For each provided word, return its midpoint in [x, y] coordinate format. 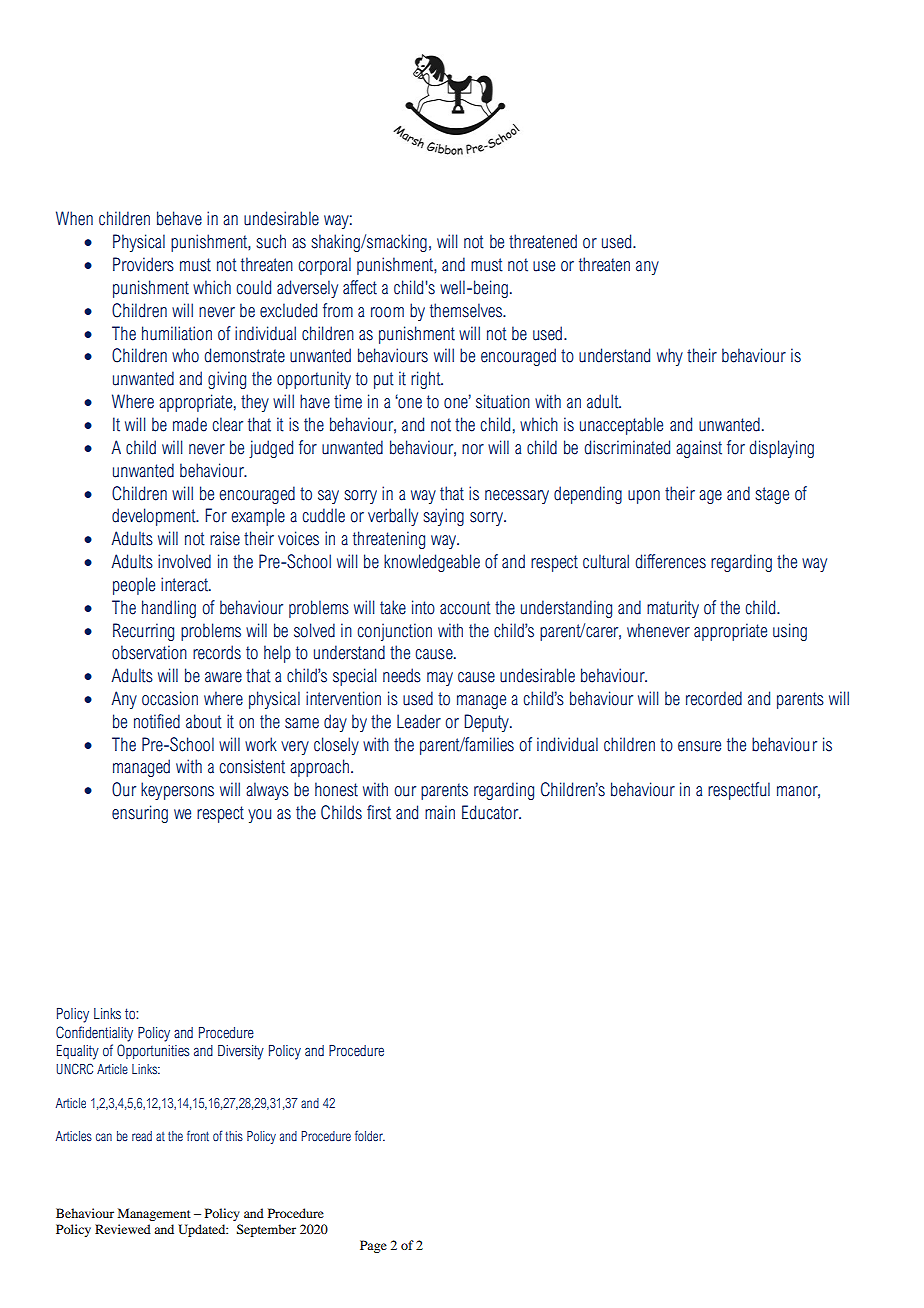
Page [373, 1246]
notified [157, 721]
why [670, 357]
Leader [419, 721]
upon [644, 497]
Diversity [241, 1052]
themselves [467, 310]
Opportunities [153, 1051]
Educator [491, 812]
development [155, 517]
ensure [699, 746]
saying [443, 517]
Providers [143, 264]
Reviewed [123, 1229]
